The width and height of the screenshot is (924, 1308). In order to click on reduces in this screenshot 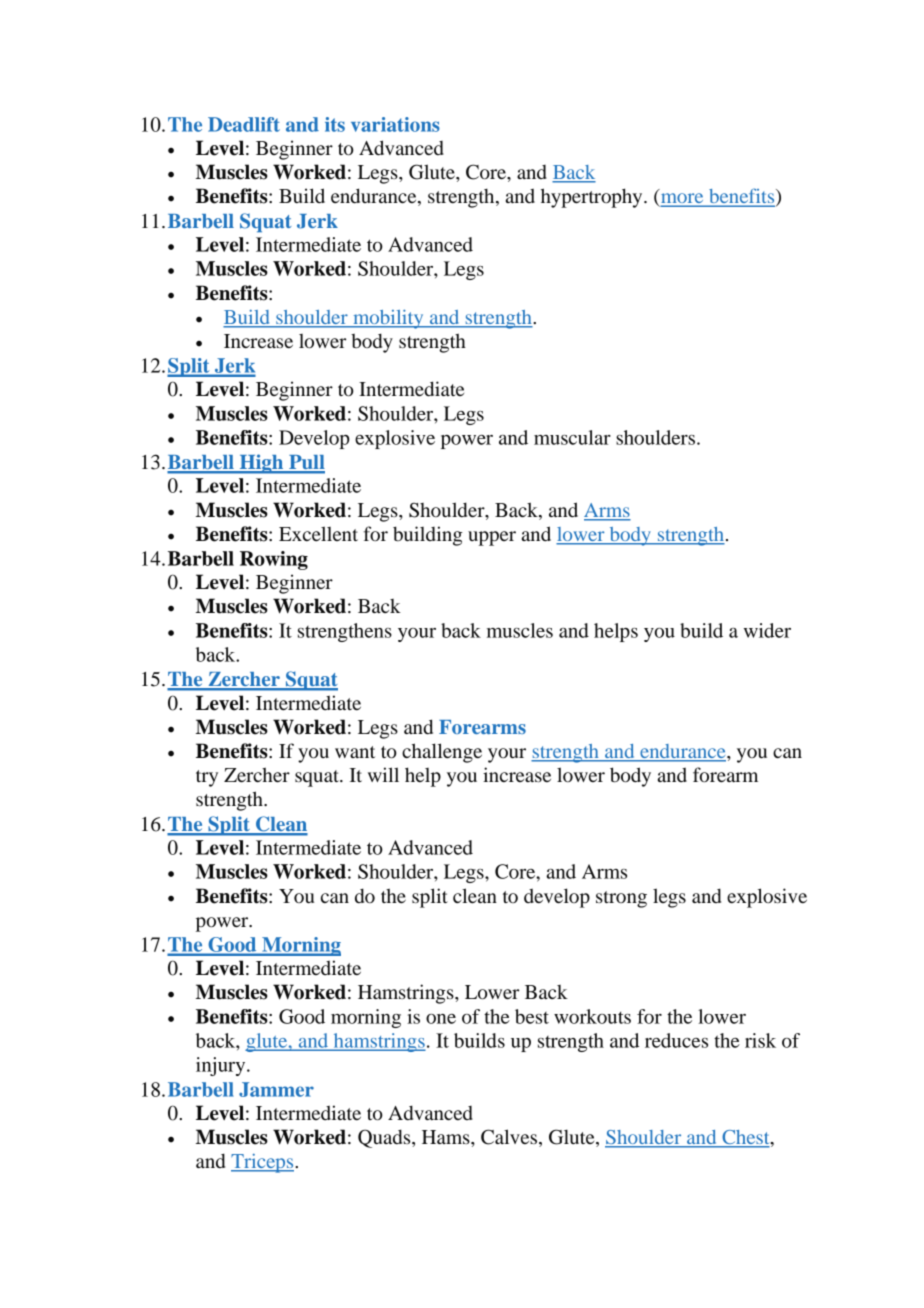, I will do `click(676, 1040)`.
